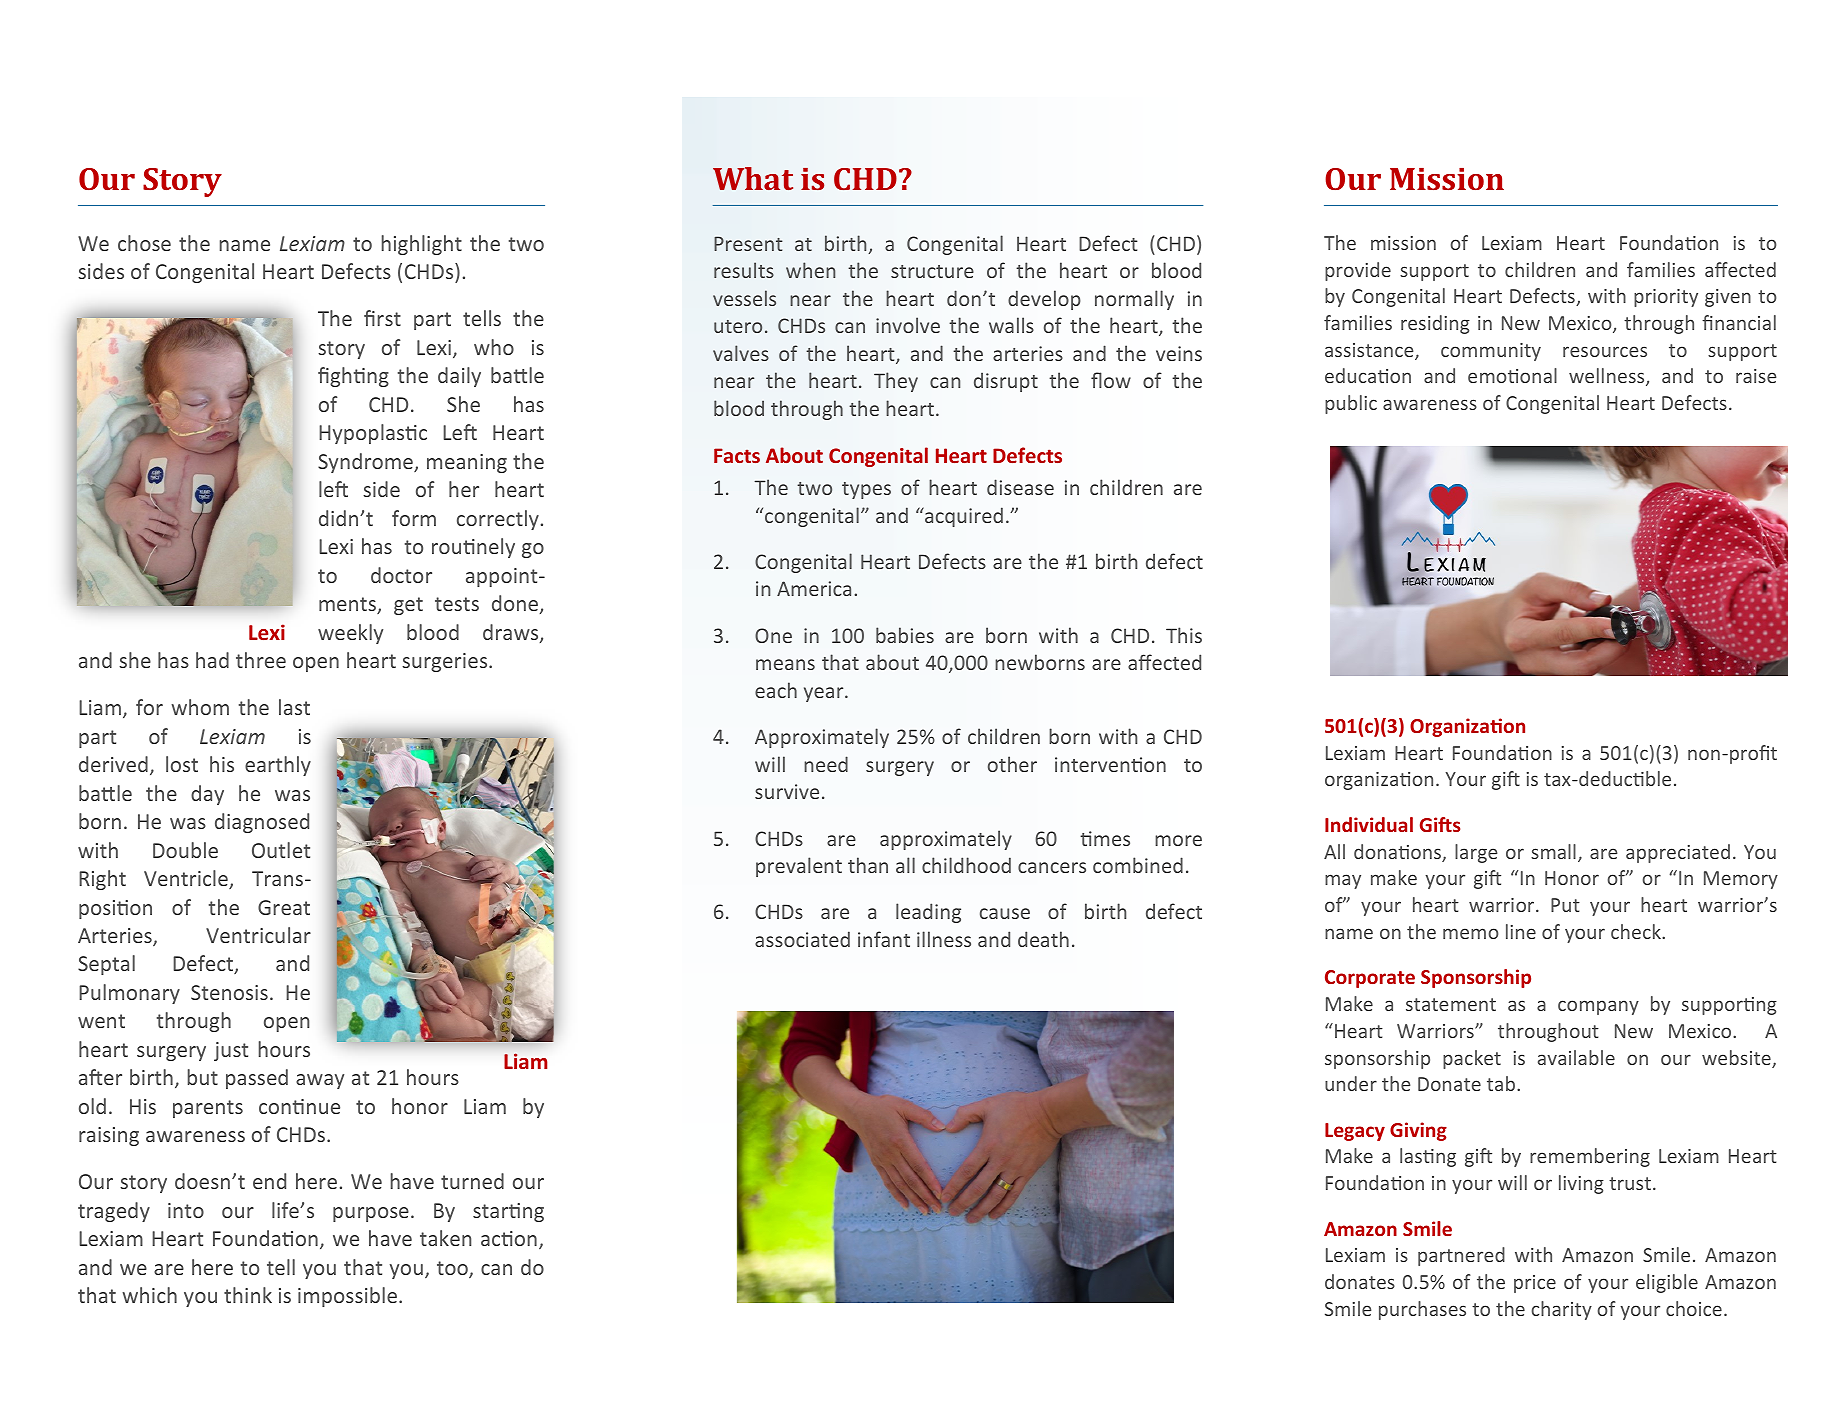 This image has height=1427, width=1846. Describe the element at coordinates (509, 1238) in the image. I see `action` at that location.
